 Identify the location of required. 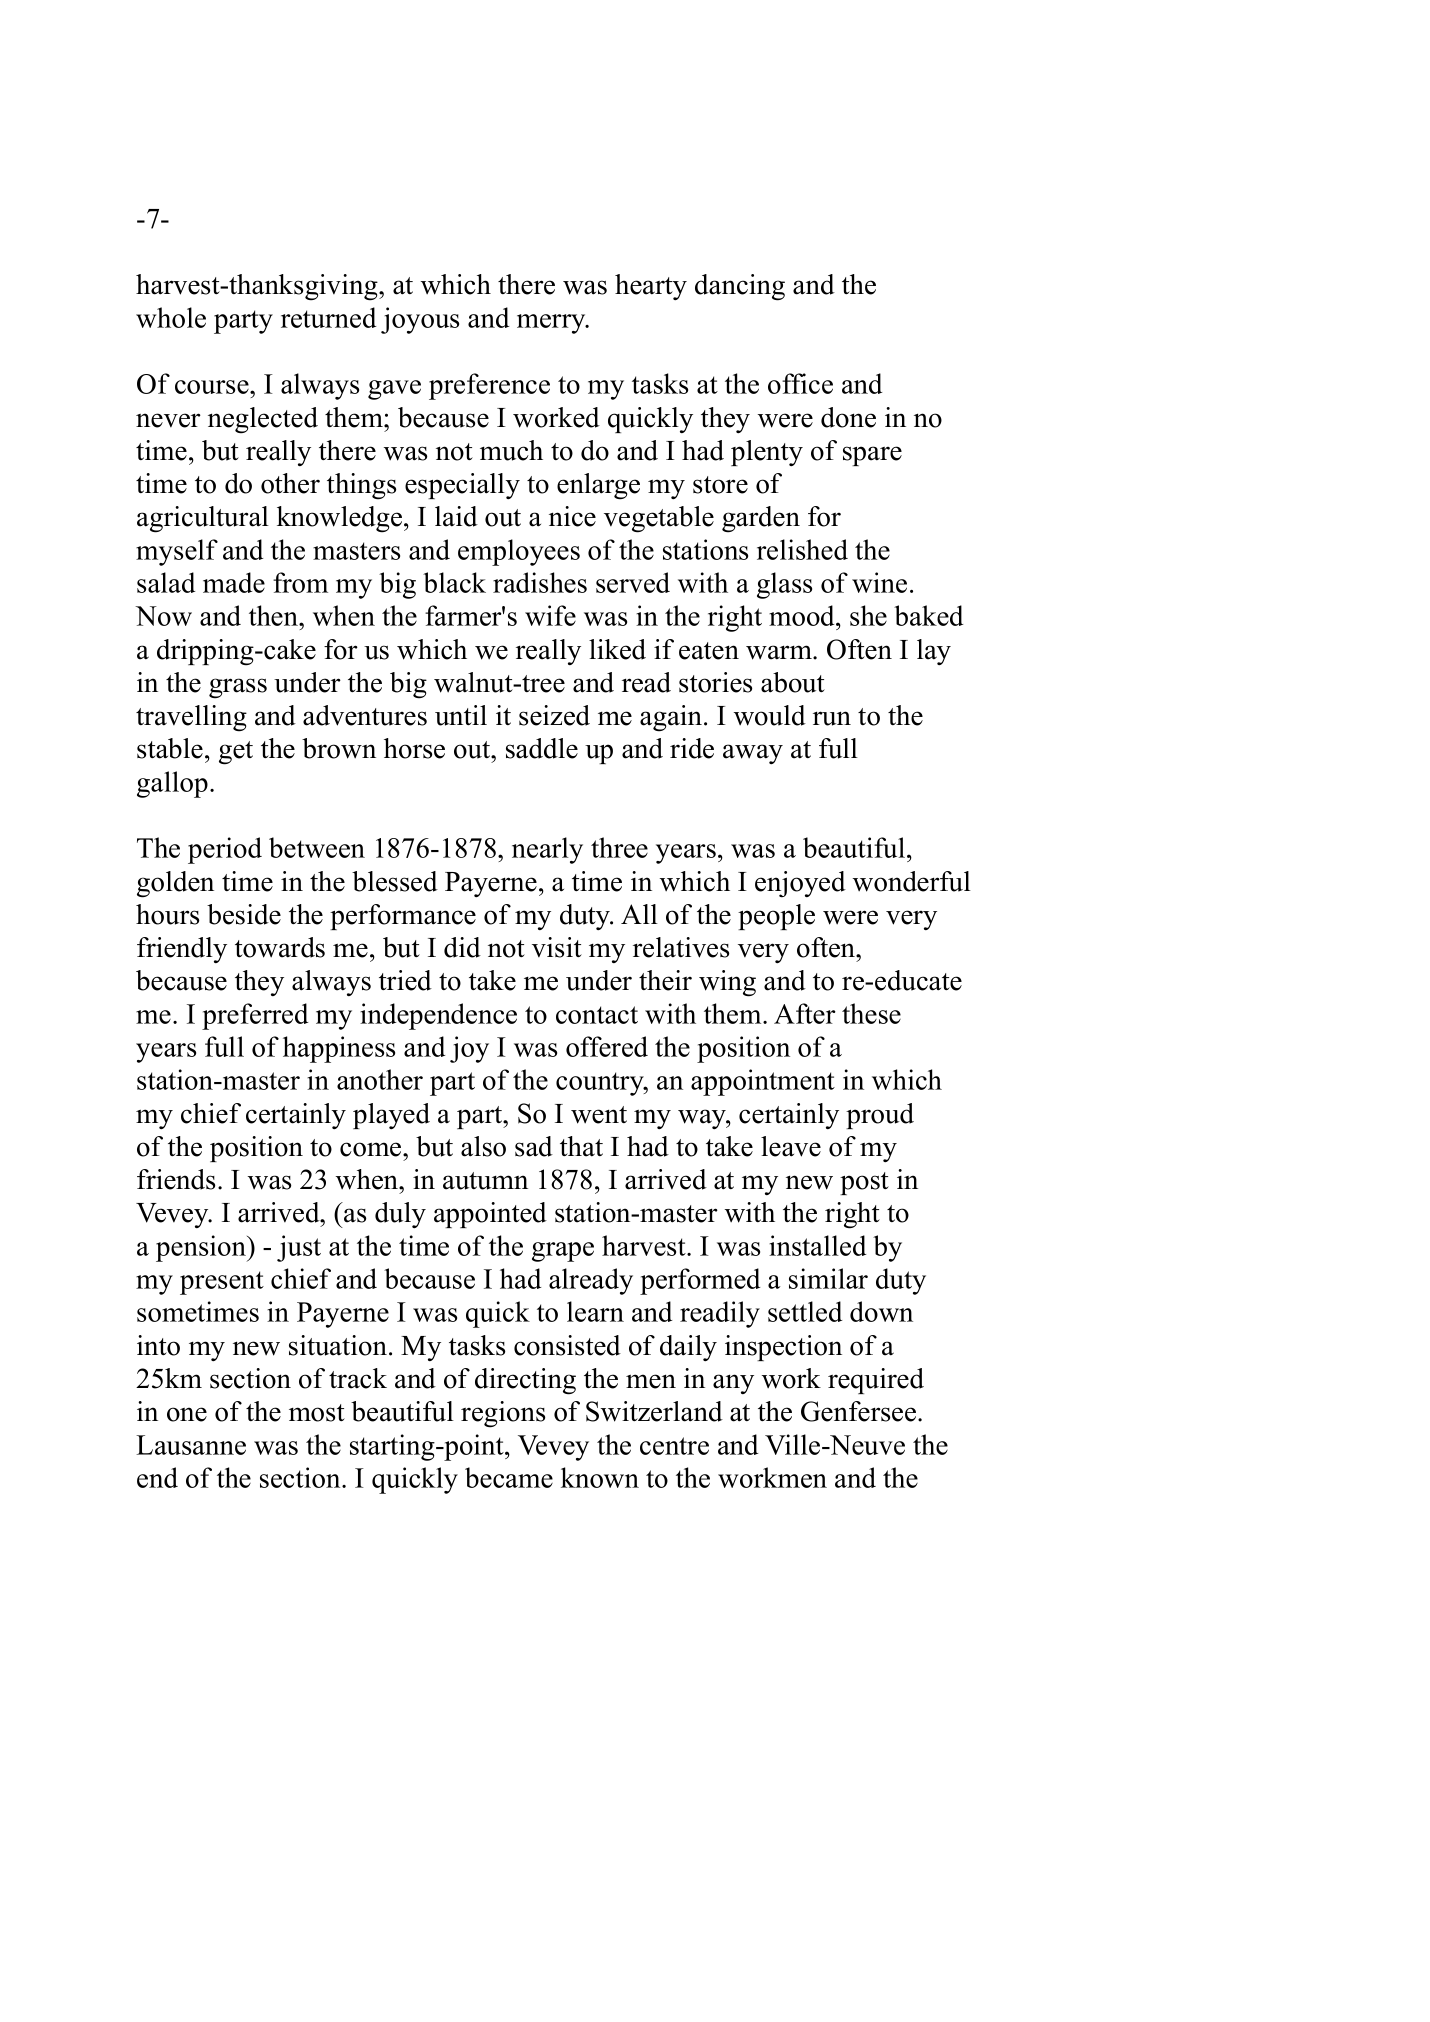
(876, 1381).
